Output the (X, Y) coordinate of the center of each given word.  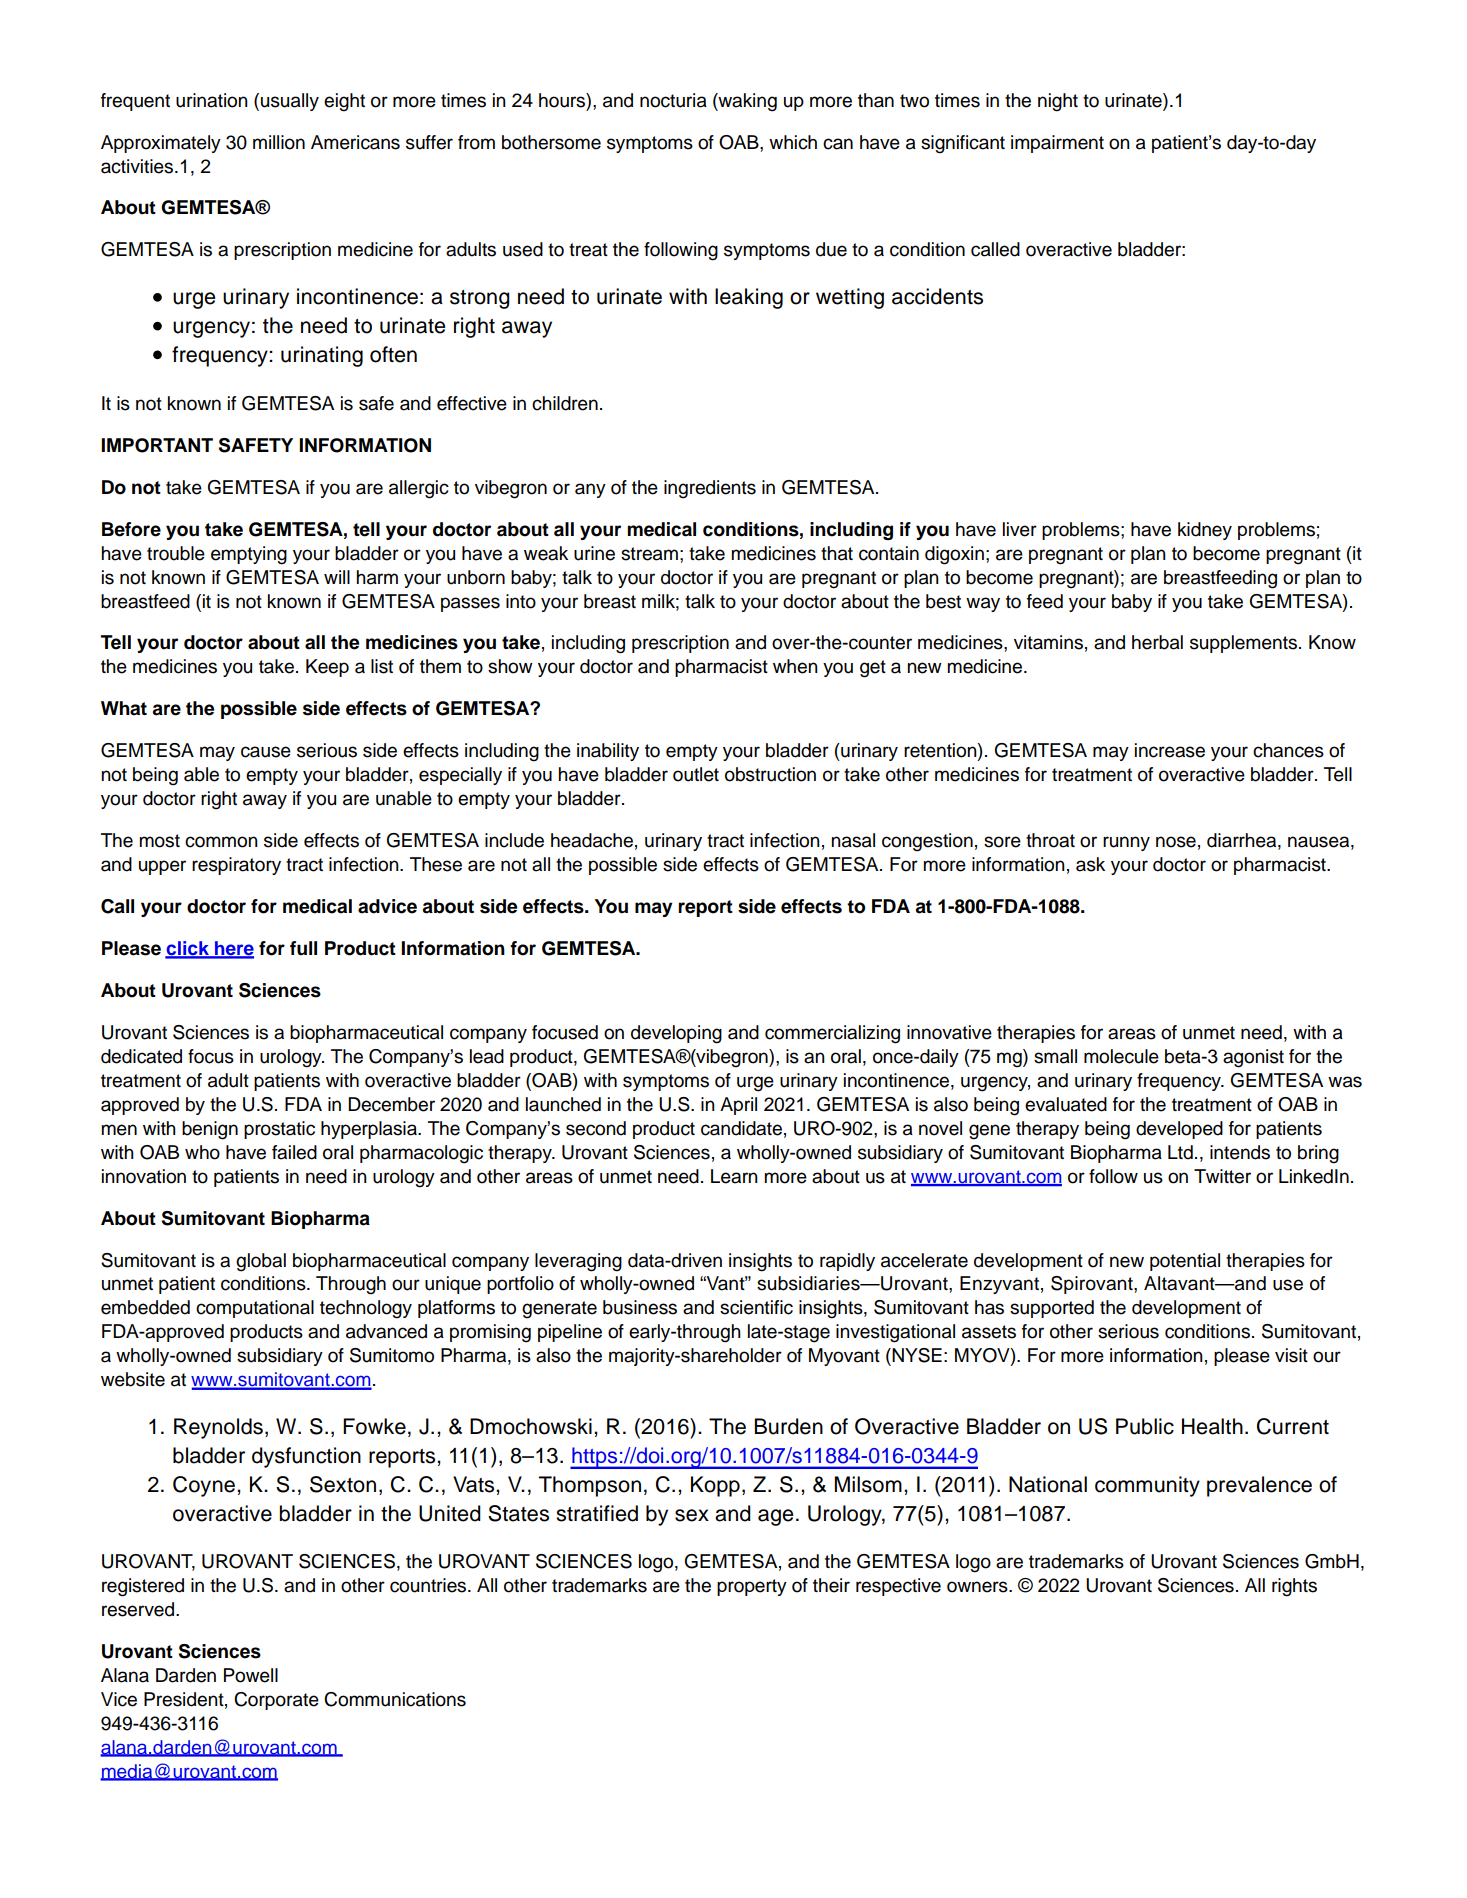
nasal (853, 840)
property (752, 1587)
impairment (1057, 144)
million (279, 142)
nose (1176, 842)
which (793, 142)
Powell (251, 1675)
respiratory (236, 866)
